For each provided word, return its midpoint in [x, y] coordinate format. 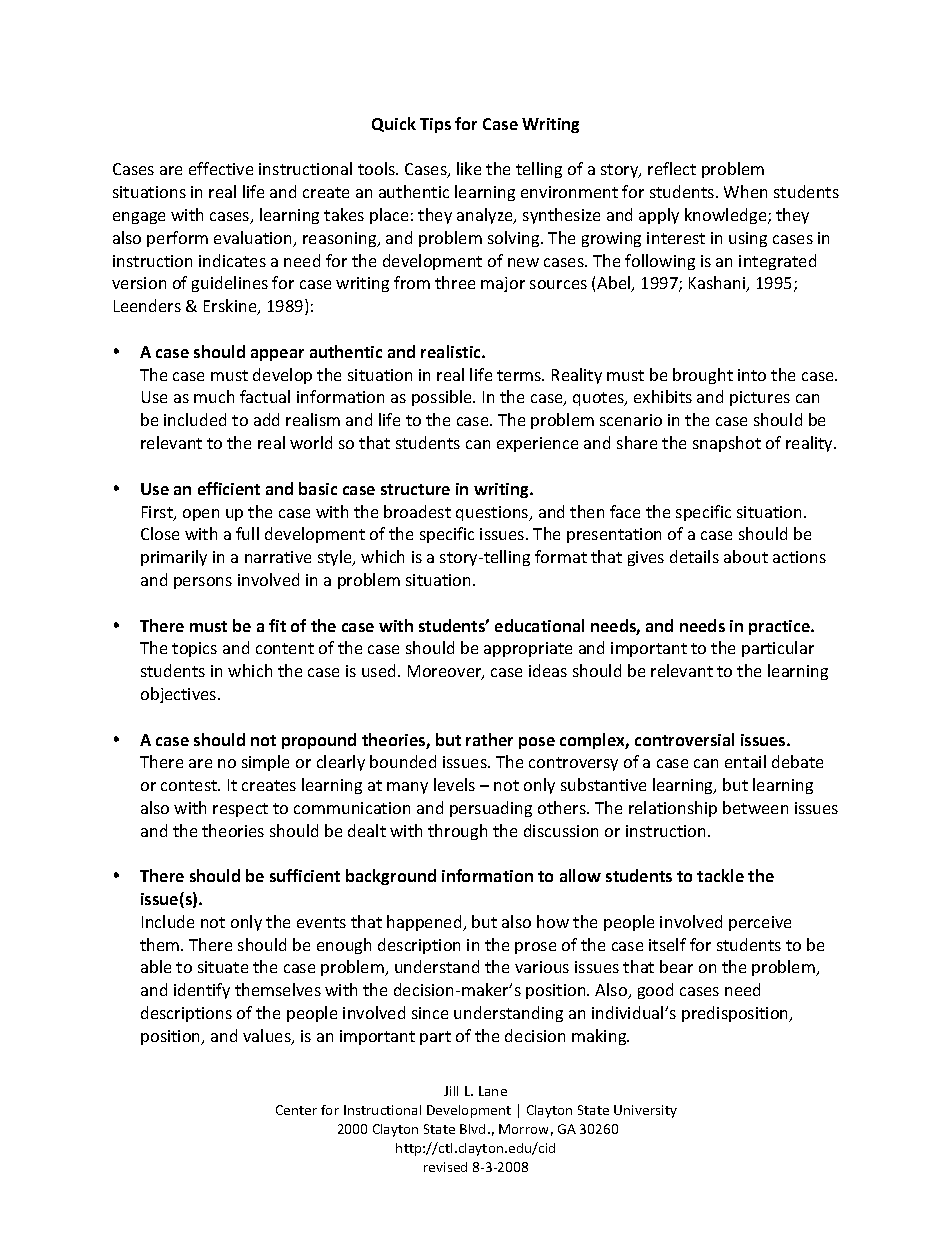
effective [221, 168]
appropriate [528, 649]
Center [296, 1110]
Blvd [472, 1129]
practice [780, 627]
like [469, 168]
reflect [672, 168]
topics [194, 649]
